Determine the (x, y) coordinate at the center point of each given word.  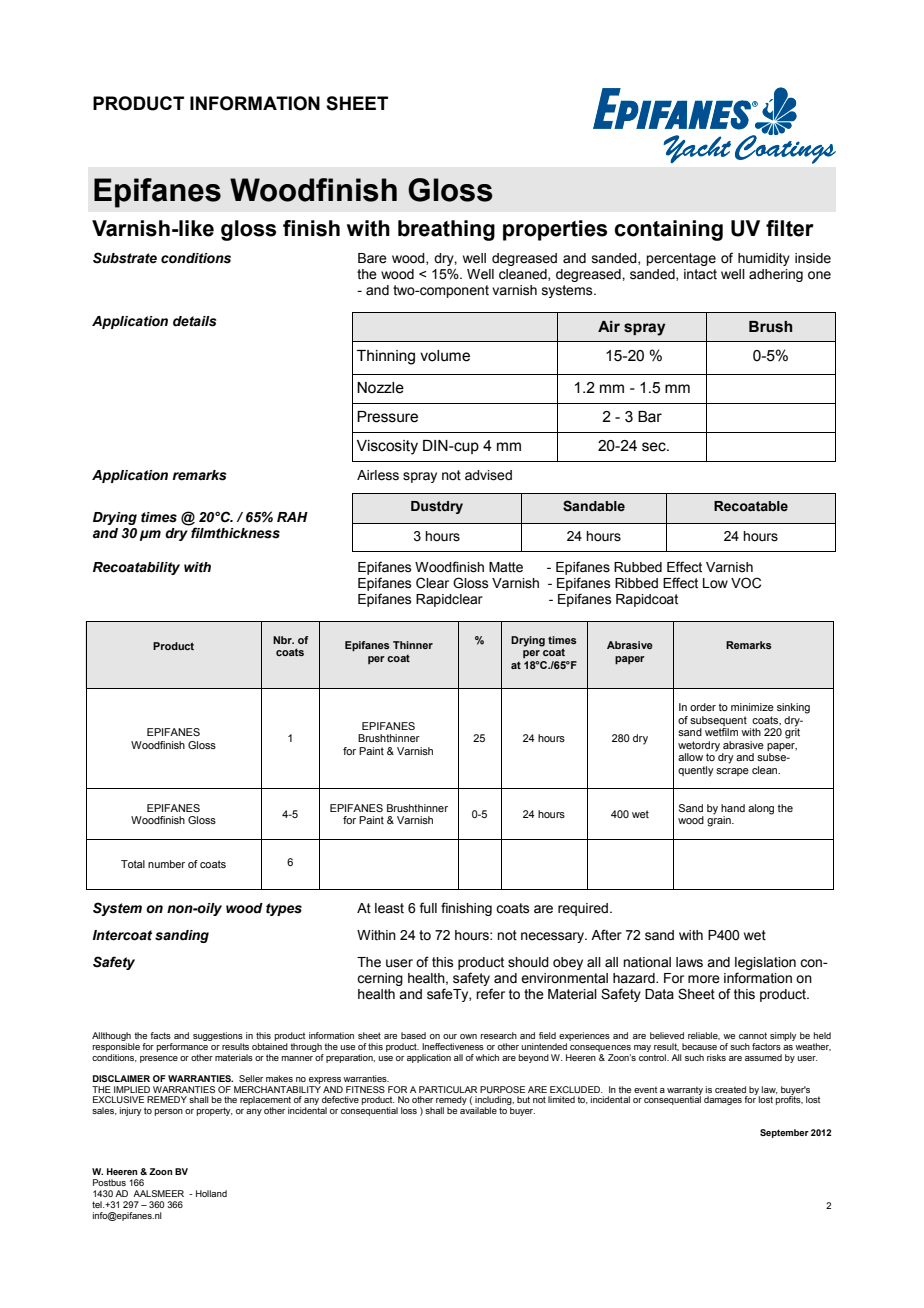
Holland (211, 1193)
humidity (764, 259)
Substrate (125, 258)
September (784, 1133)
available (478, 1110)
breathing (446, 230)
